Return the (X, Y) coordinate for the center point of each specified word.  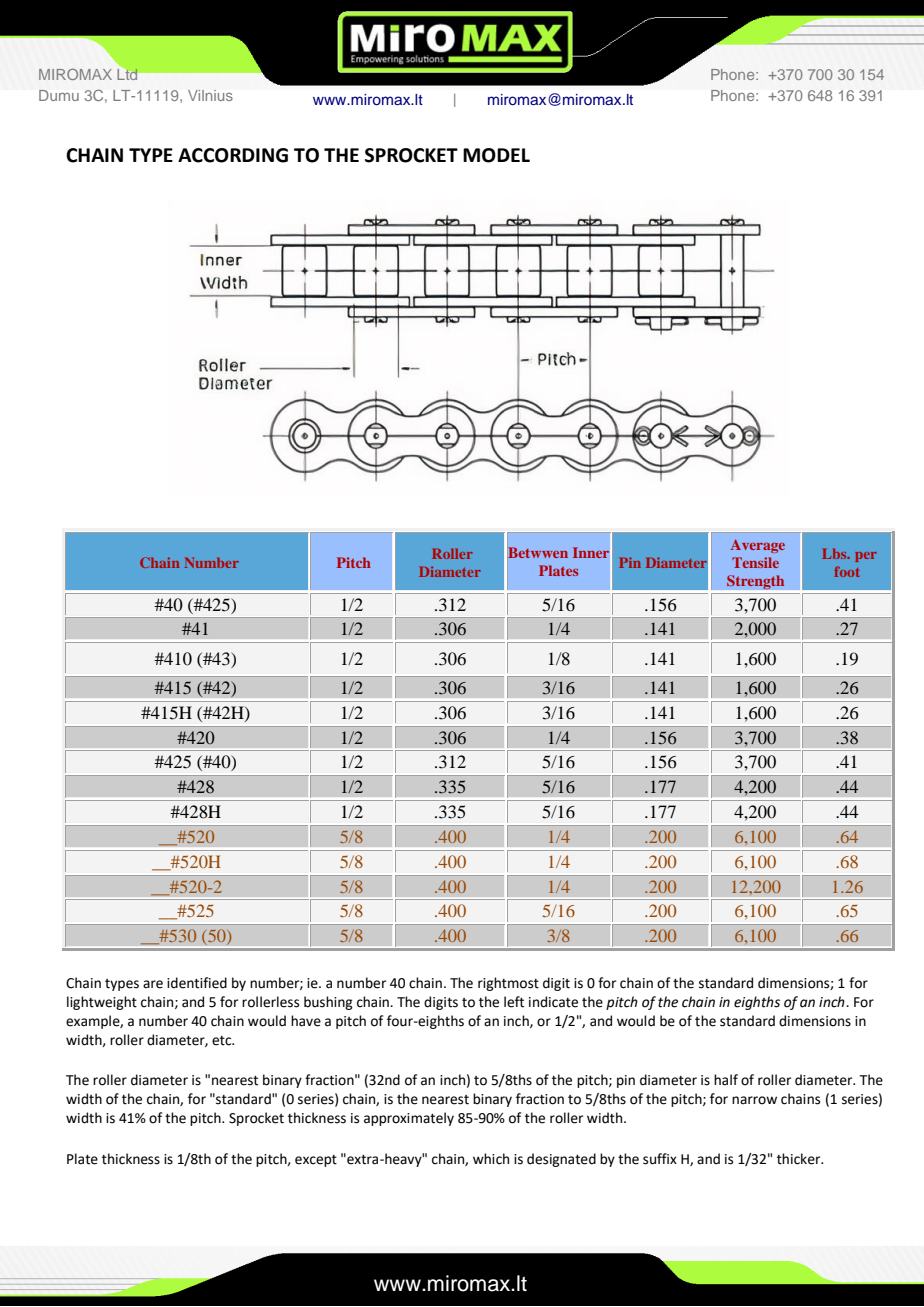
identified (197, 983)
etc (223, 1041)
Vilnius (210, 95)
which (491, 1159)
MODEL (496, 155)
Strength (756, 583)
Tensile (755, 562)
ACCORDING (233, 155)
